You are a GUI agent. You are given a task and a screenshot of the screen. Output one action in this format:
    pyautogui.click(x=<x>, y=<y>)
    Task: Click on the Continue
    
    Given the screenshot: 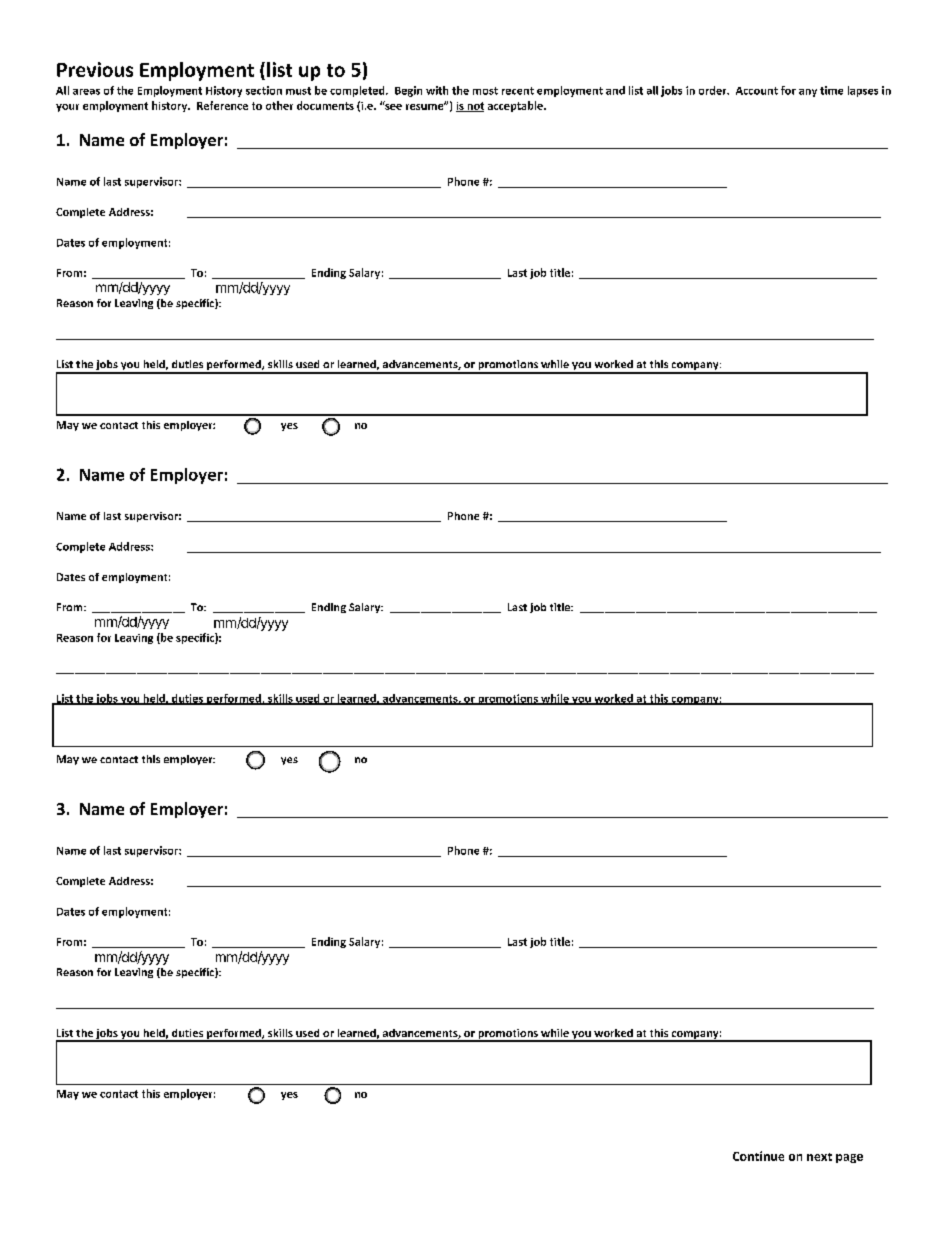 What is the action you would take?
    pyautogui.click(x=758, y=1156)
